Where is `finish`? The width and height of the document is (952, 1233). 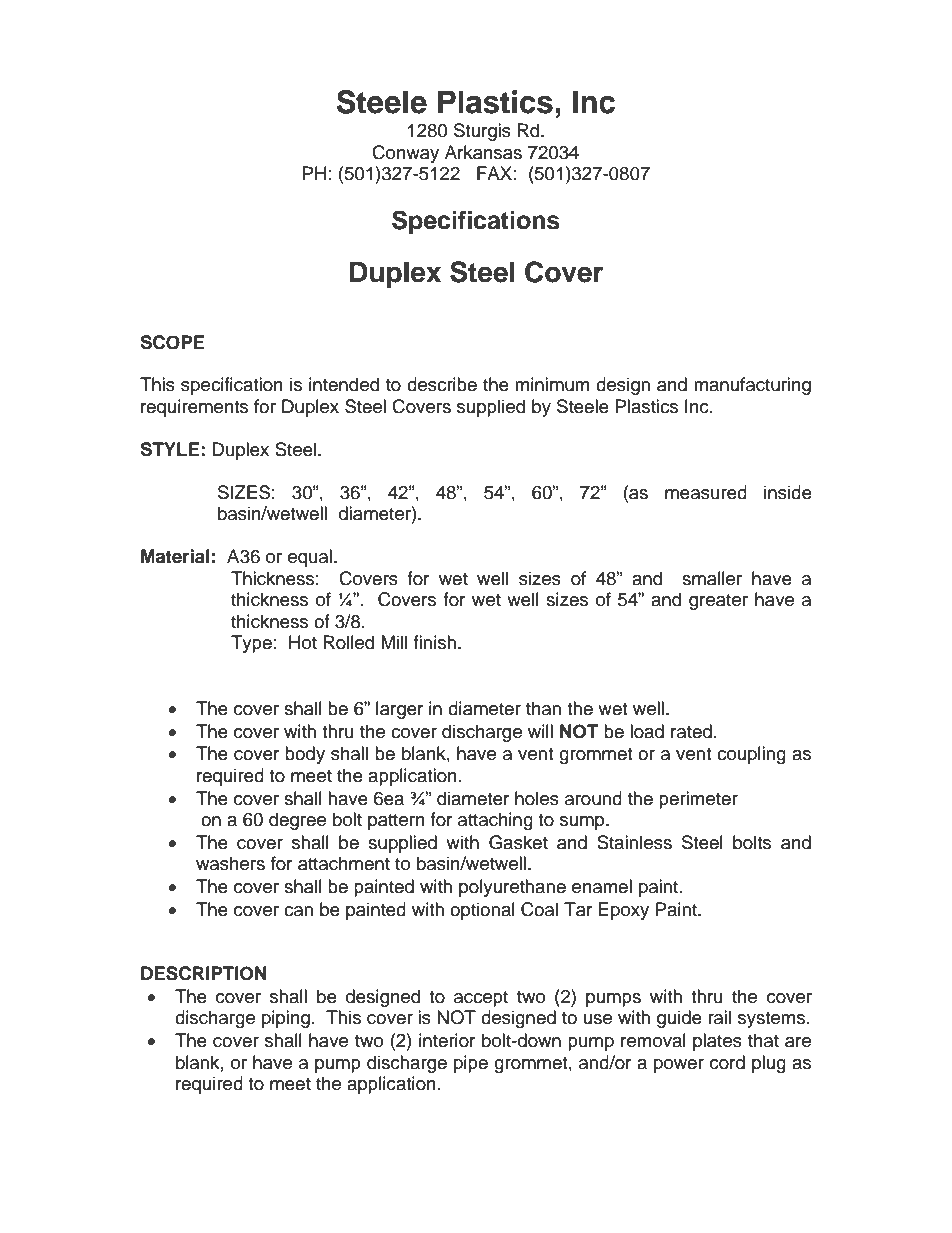 finish is located at coordinates (434, 642).
